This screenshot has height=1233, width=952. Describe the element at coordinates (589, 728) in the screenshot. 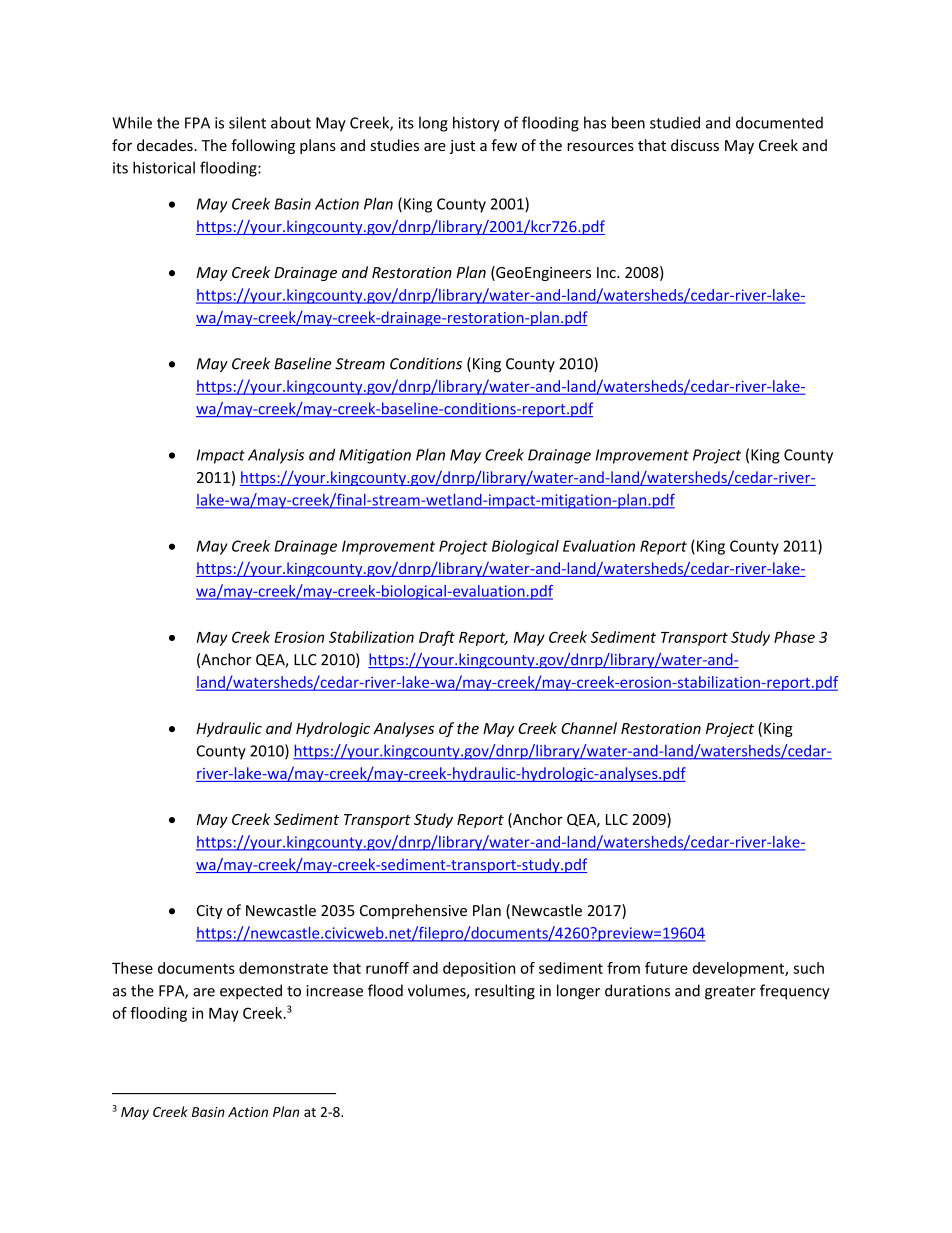

I see `Channel` at that location.
